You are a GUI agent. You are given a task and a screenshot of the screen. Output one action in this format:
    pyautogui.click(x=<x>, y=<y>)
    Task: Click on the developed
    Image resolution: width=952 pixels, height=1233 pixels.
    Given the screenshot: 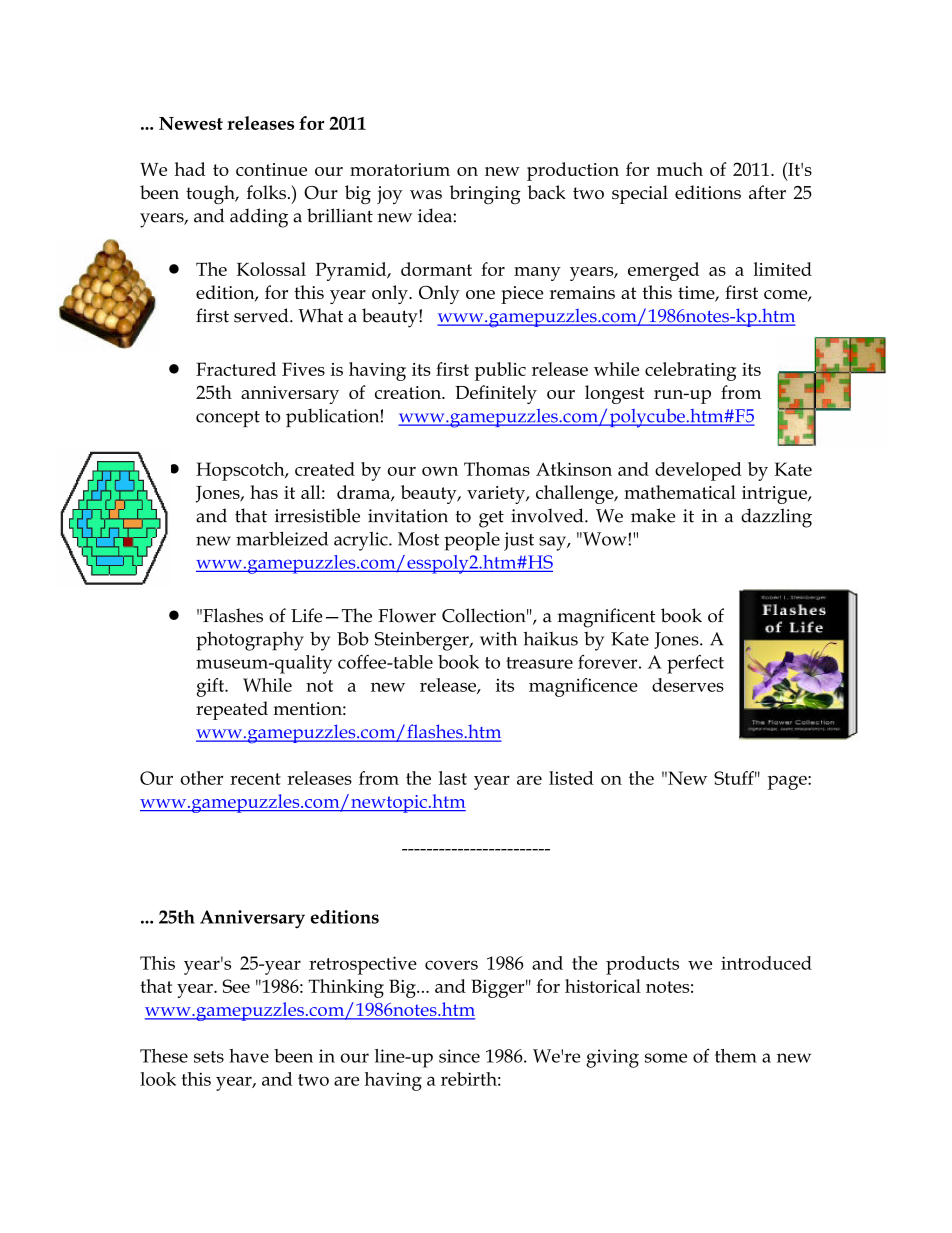 What is the action you would take?
    pyautogui.click(x=698, y=471)
